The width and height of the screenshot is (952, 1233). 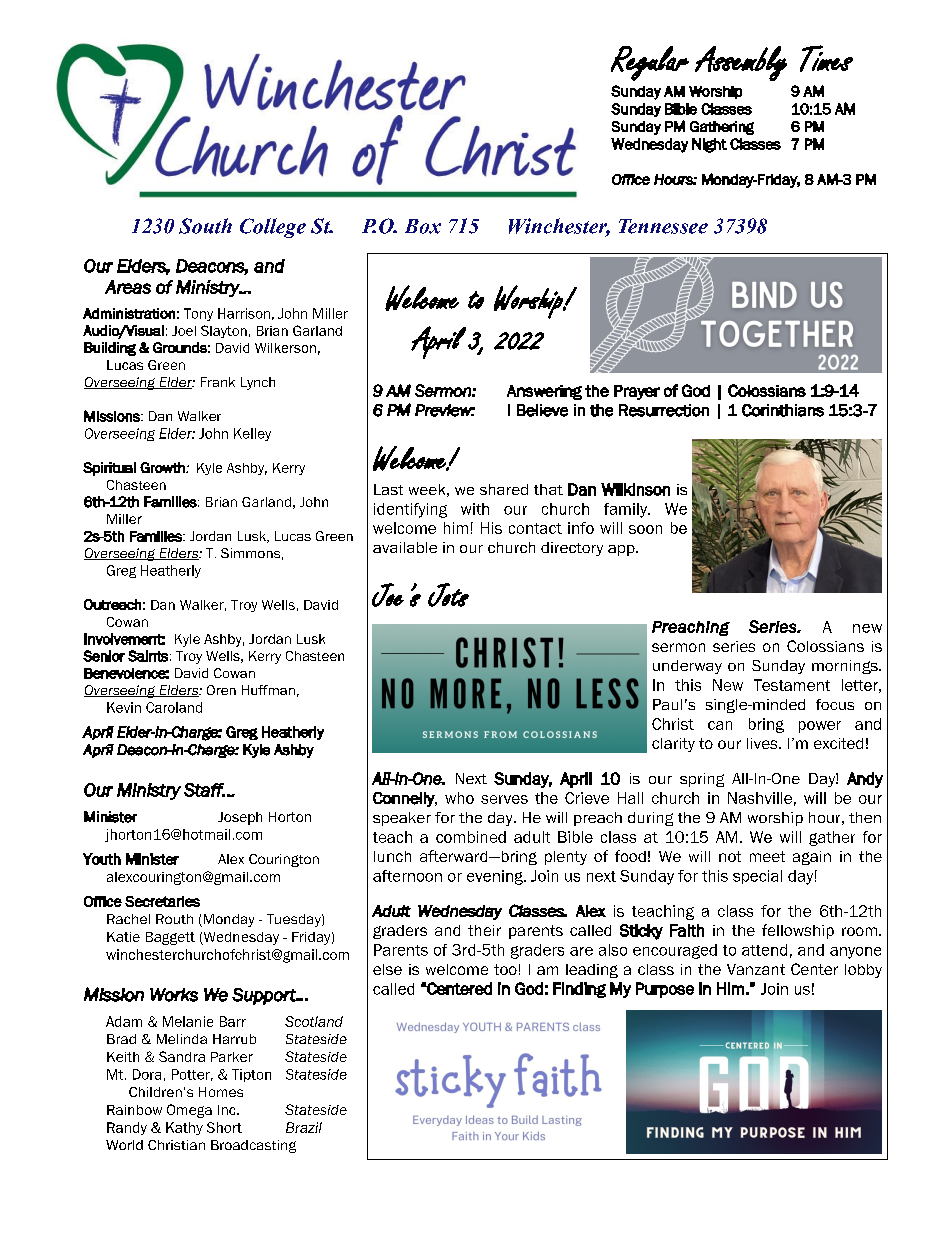 What do you see at coordinates (741, 63) in the screenshot?
I see `Assembly` at bounding box center [741, 63].
